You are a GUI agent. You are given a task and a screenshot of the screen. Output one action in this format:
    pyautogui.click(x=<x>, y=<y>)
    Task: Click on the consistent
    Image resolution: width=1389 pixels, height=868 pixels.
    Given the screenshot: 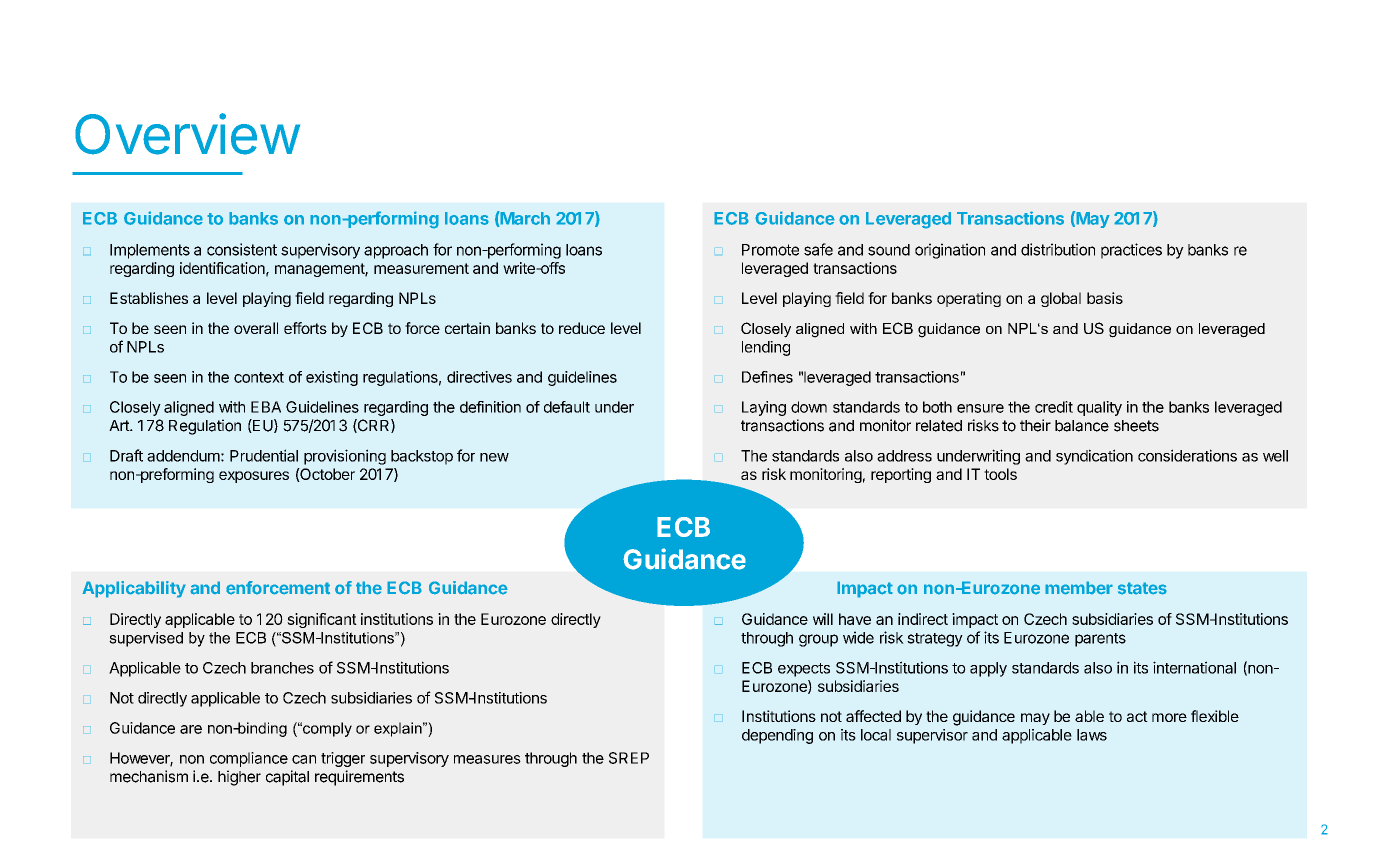 What is the action you would take?
    pyautogui.click(x=242, y=249)
